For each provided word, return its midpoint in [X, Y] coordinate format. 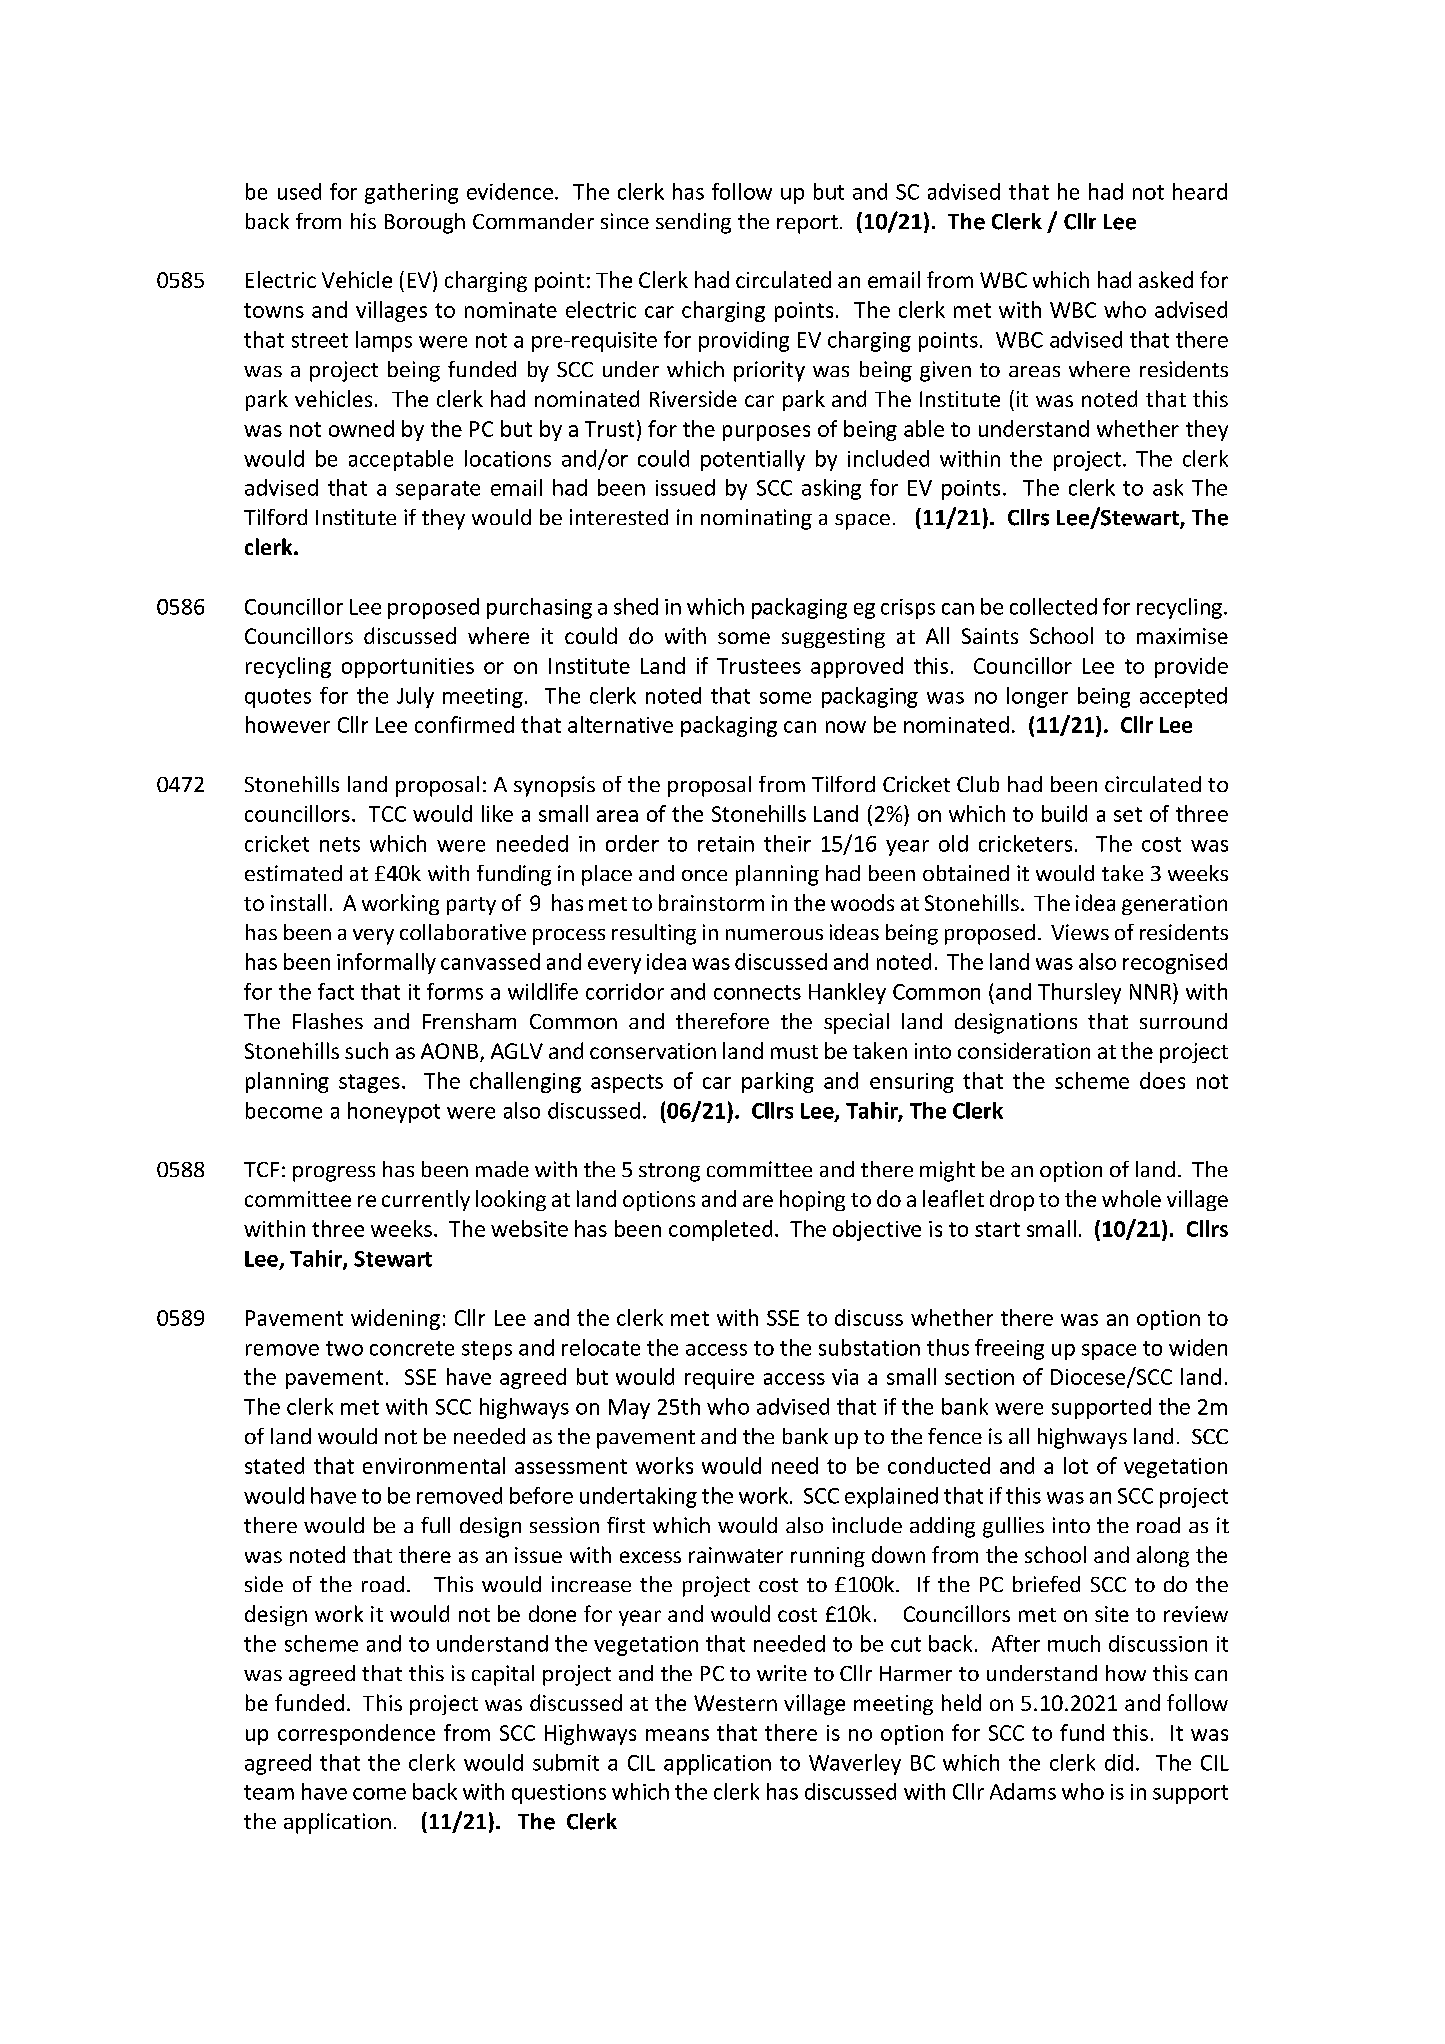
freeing [1009, 1349]
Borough [425, 223]
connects [757, 992]
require [719, 1379]
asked [1166, 279]
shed [636, 606]
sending [693, 223]
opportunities [408, 668]
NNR [1152, 991]
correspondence [356, 1734]
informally [386, 963]
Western [735, 1703]
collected [1053, 606]
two [344, 1348]
